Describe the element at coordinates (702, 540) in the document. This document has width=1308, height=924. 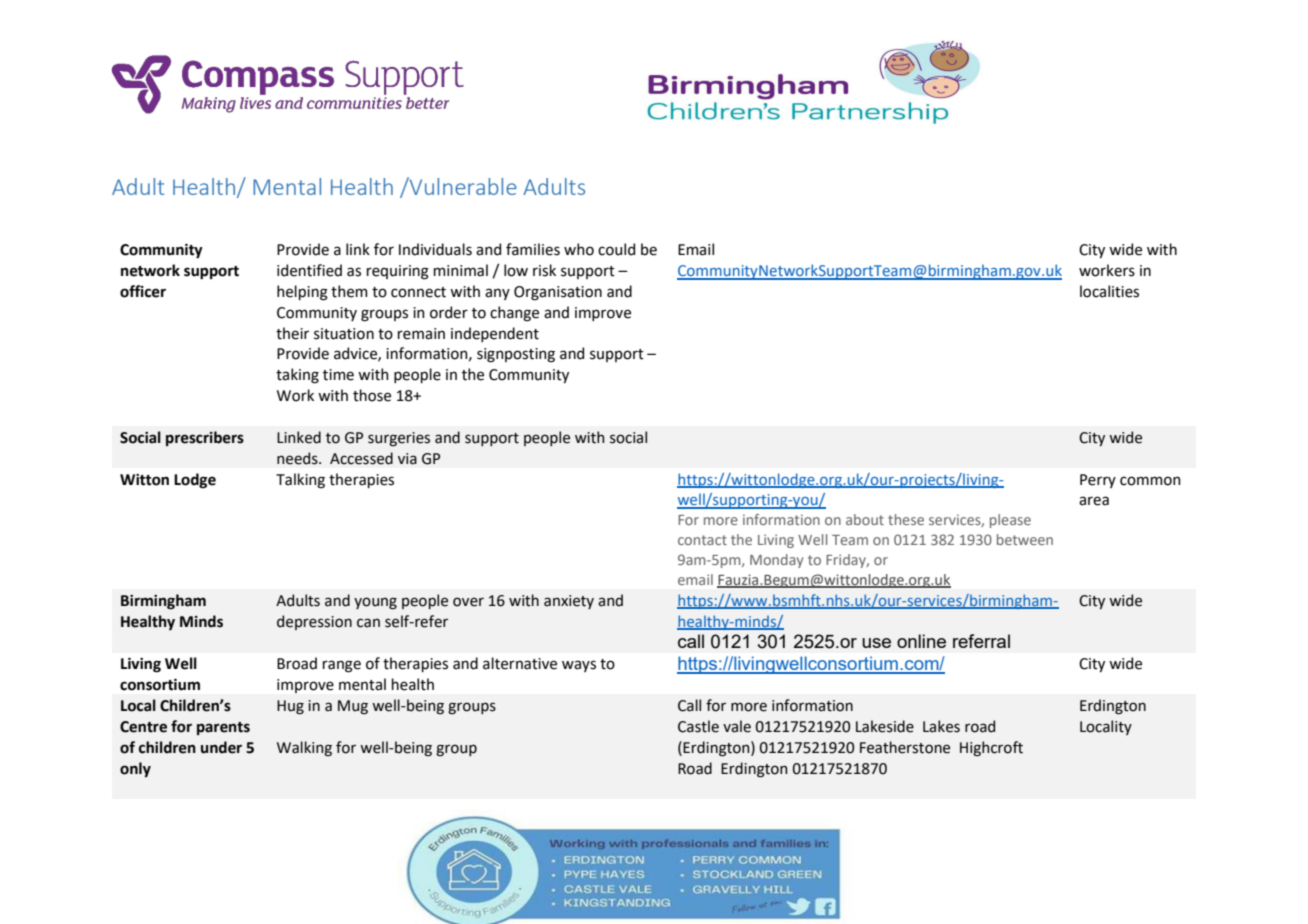
I see `contact` at that location.
